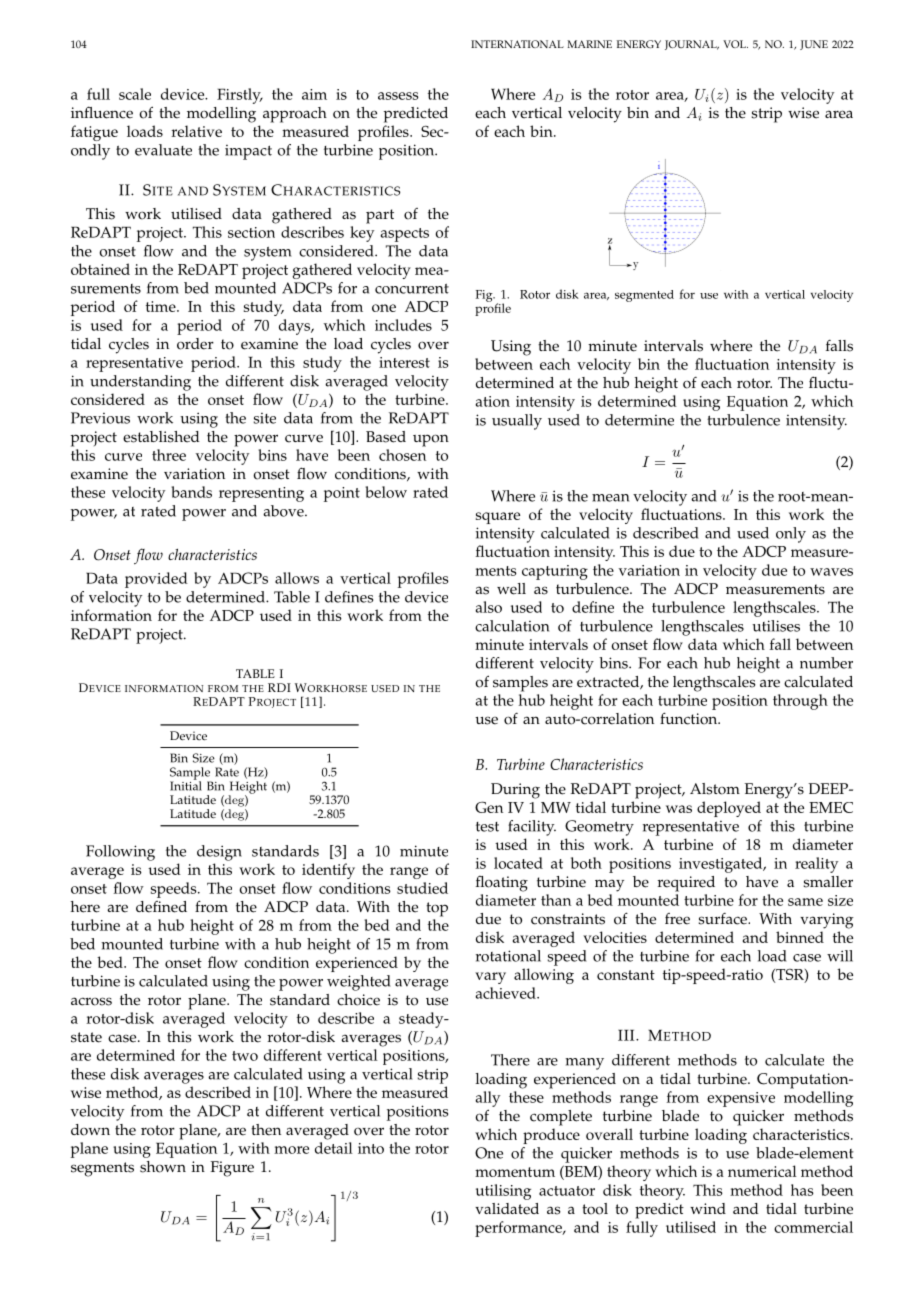 This screenshot has height=1308, width=924. I want to click on provided, so click(156, 580).
